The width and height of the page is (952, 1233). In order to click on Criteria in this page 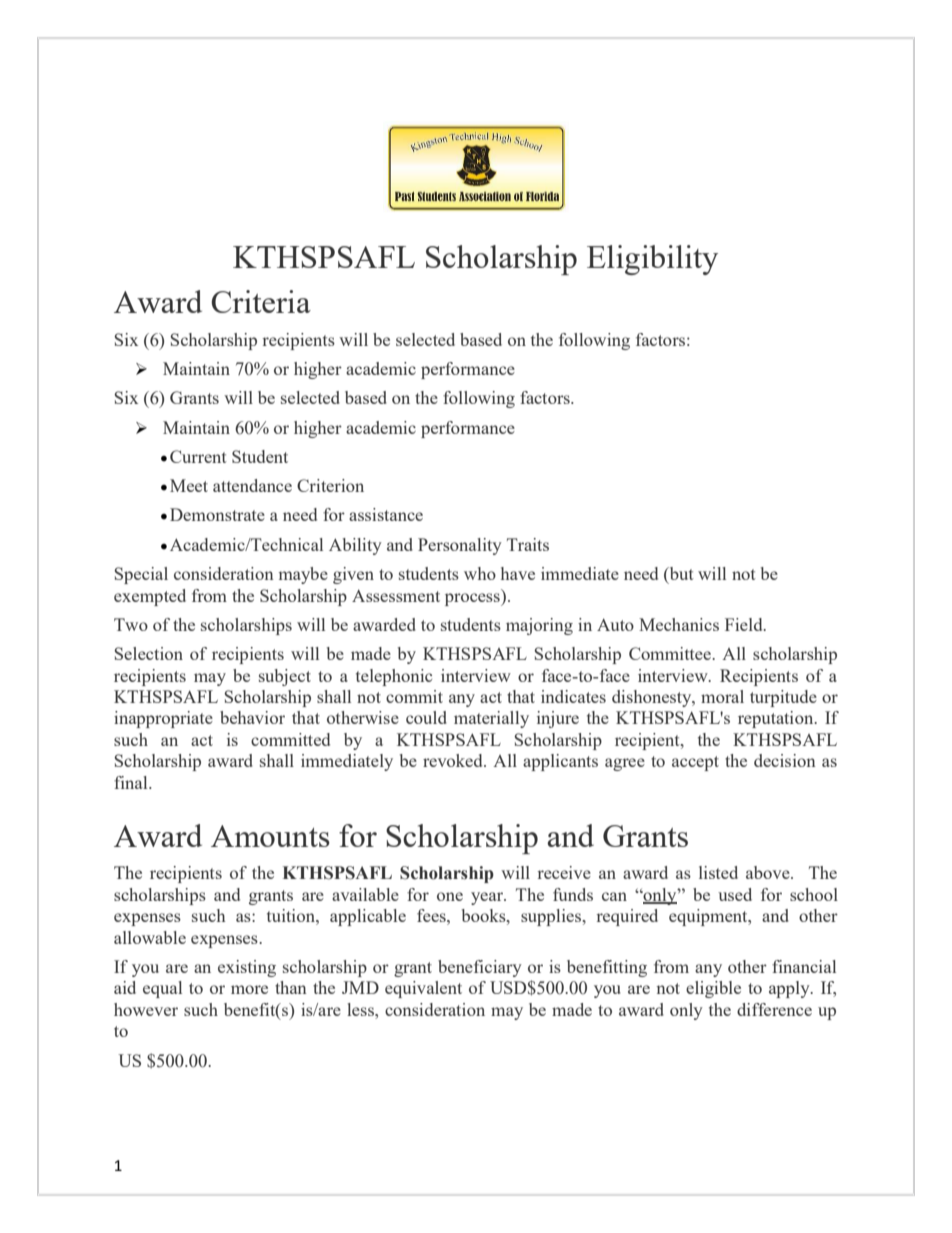, I will do `click(261, 301)`.
